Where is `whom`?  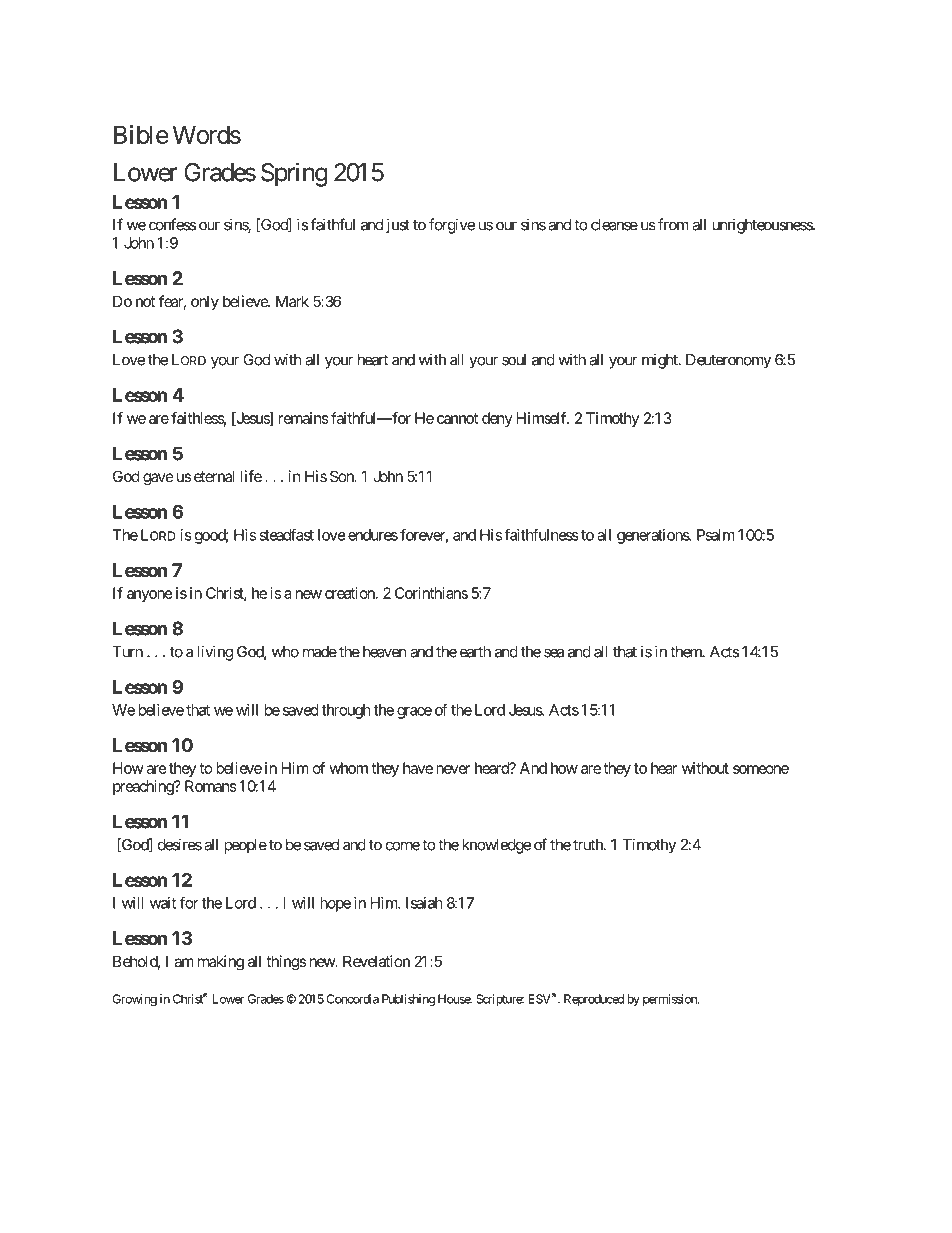
whom is located at coordinates (348, 768).
